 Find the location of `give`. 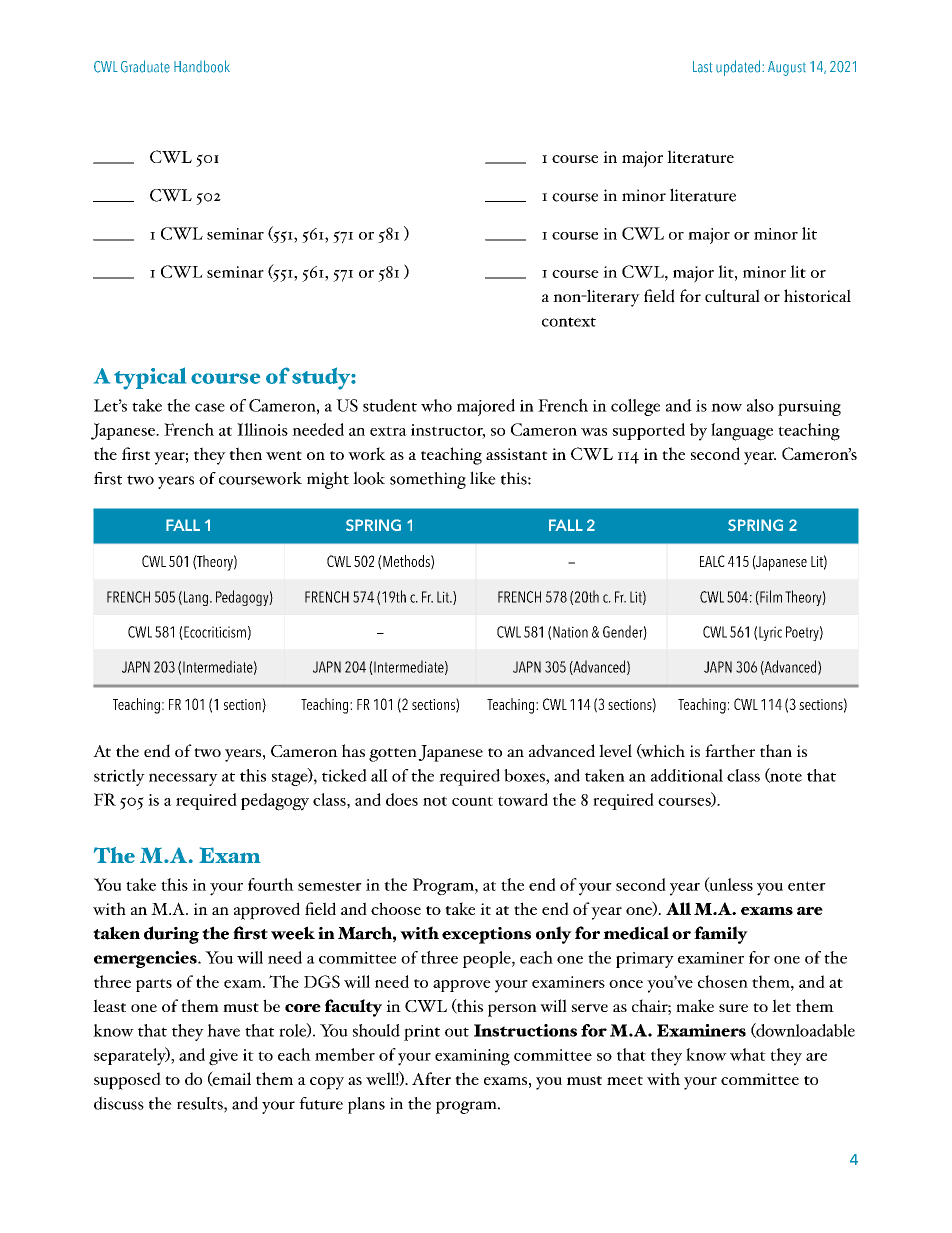

give is located at coordinates (223, 1057).
